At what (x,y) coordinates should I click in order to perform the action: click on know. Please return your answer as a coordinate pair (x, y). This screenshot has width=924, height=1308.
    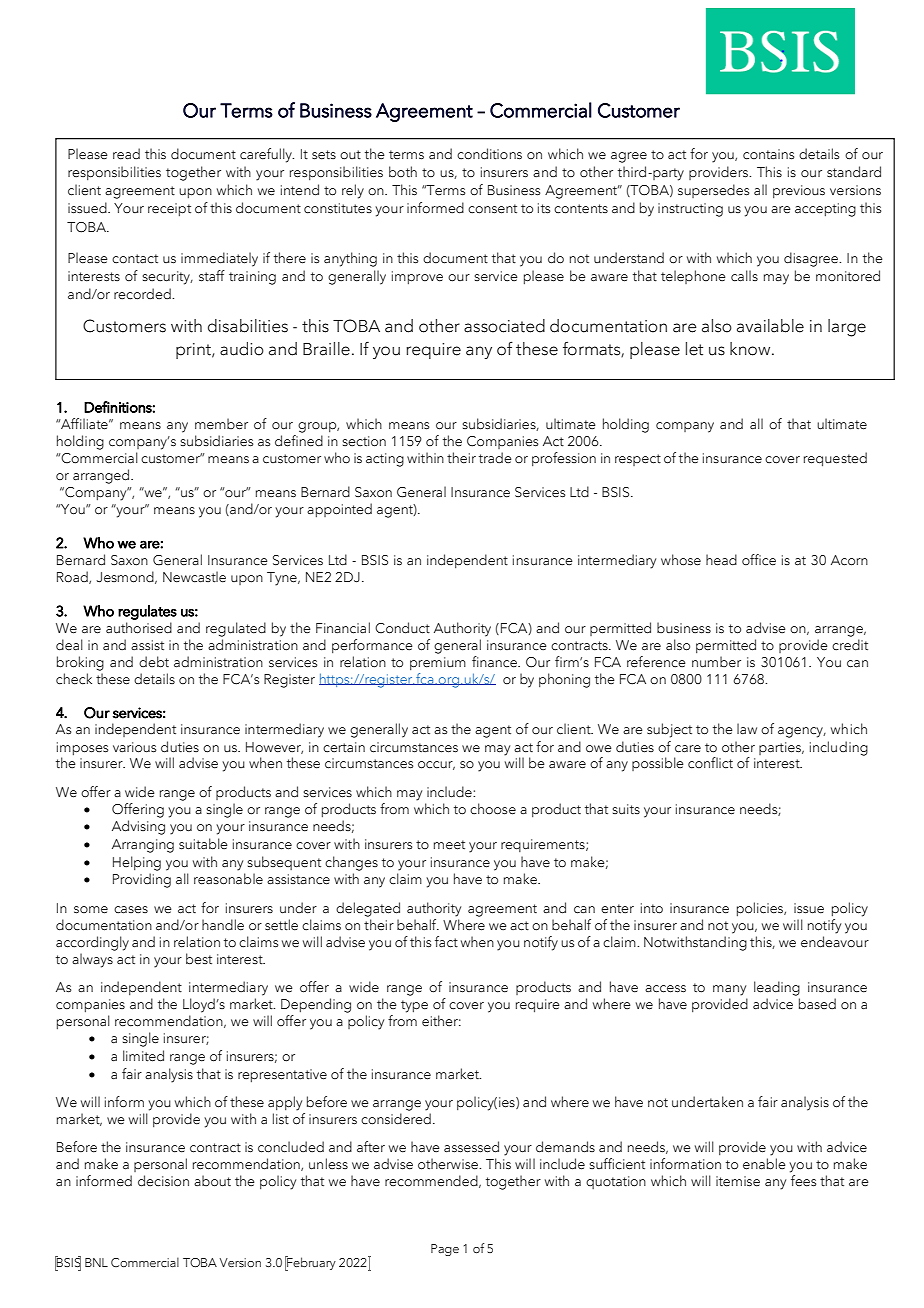
    Looking at the image, I should click on (751, 349).
